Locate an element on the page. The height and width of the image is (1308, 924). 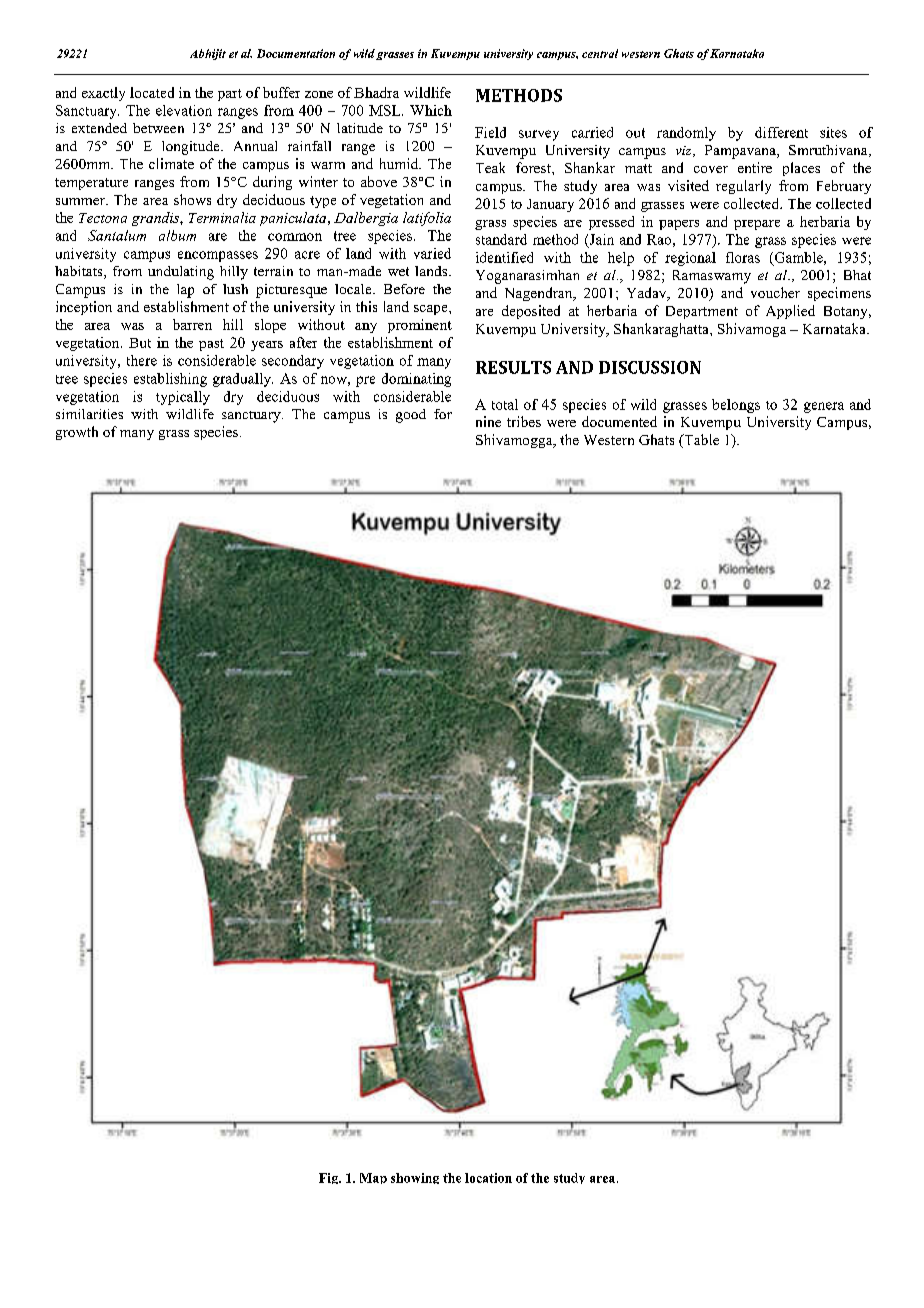
Which is located at coordinates (431, 110).
